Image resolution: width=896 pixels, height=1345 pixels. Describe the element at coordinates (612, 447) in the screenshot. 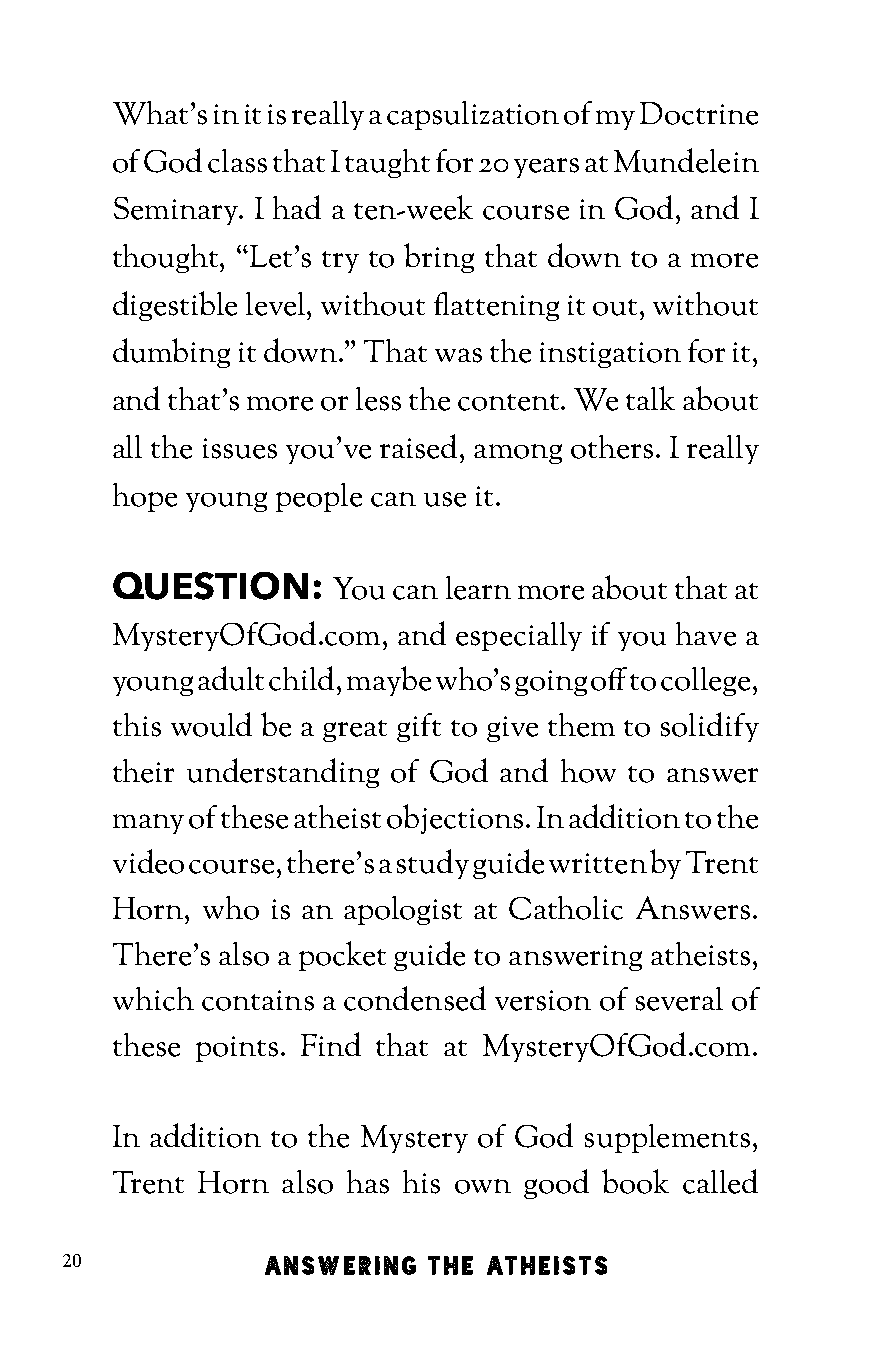

I see `others` at that location.
